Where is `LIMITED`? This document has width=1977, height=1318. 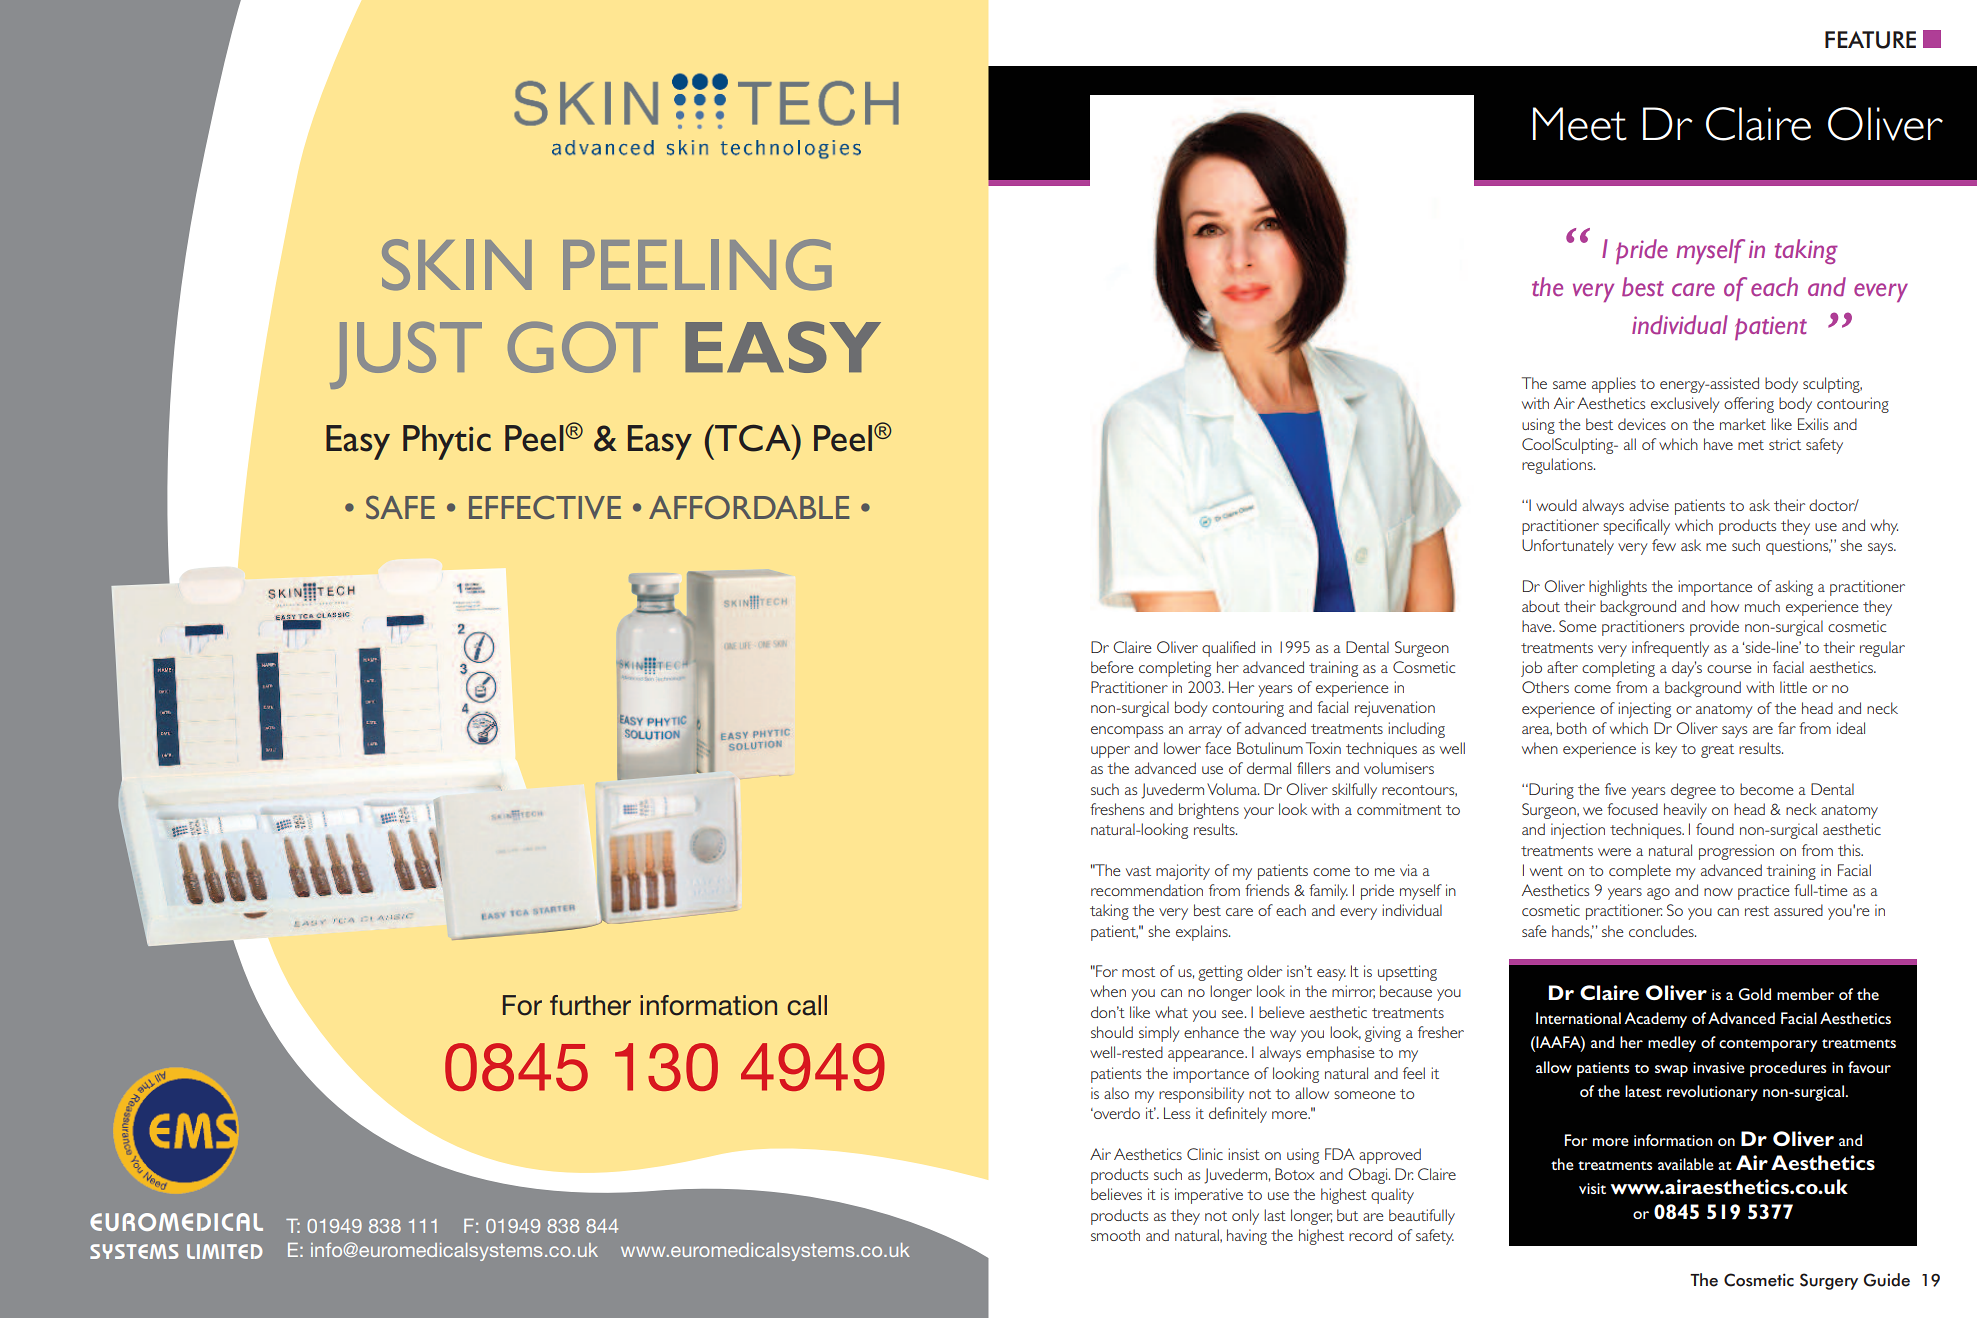
LIMITED is located at coordinates (225, 1251).
